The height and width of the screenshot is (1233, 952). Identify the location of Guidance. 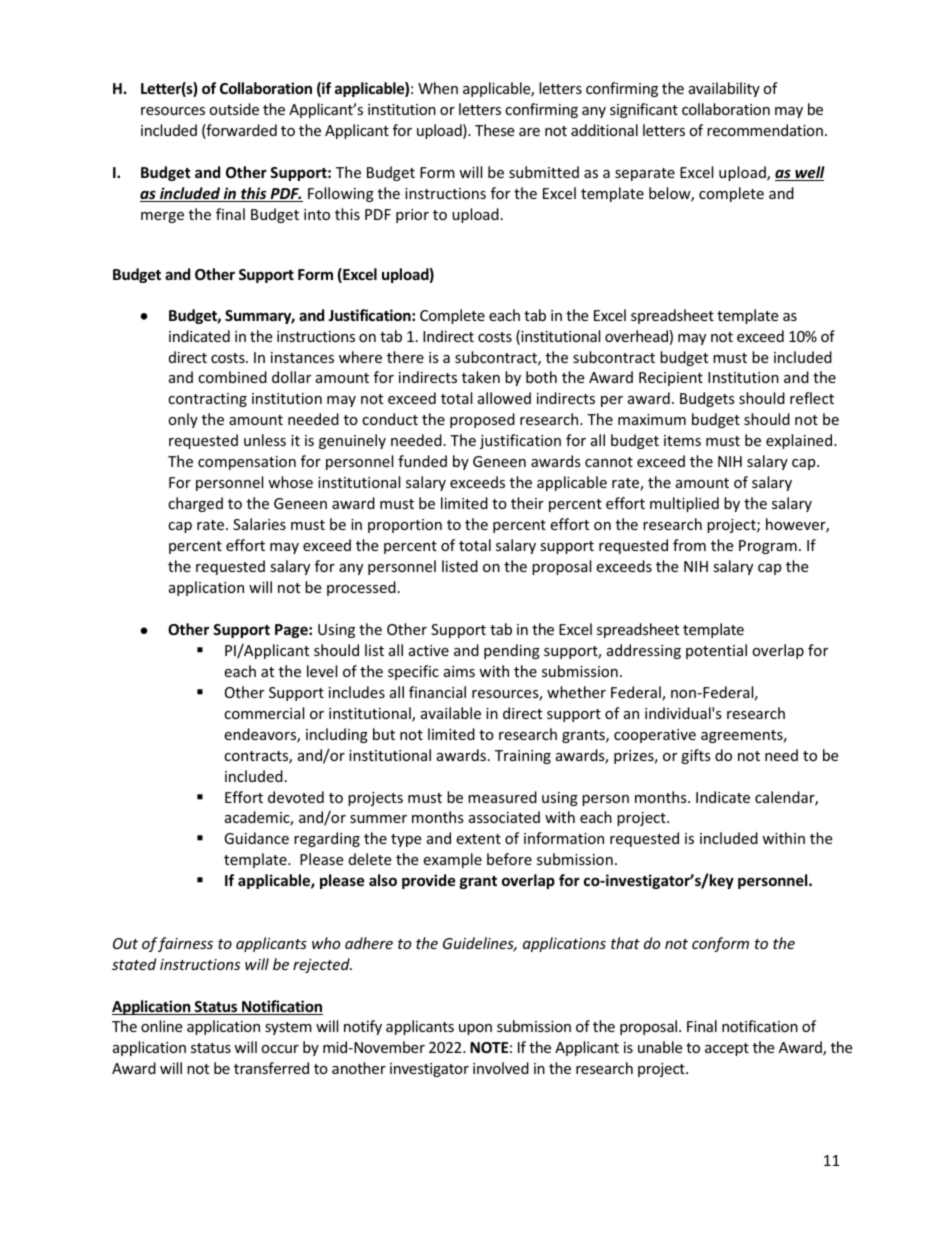
(256, 838).
